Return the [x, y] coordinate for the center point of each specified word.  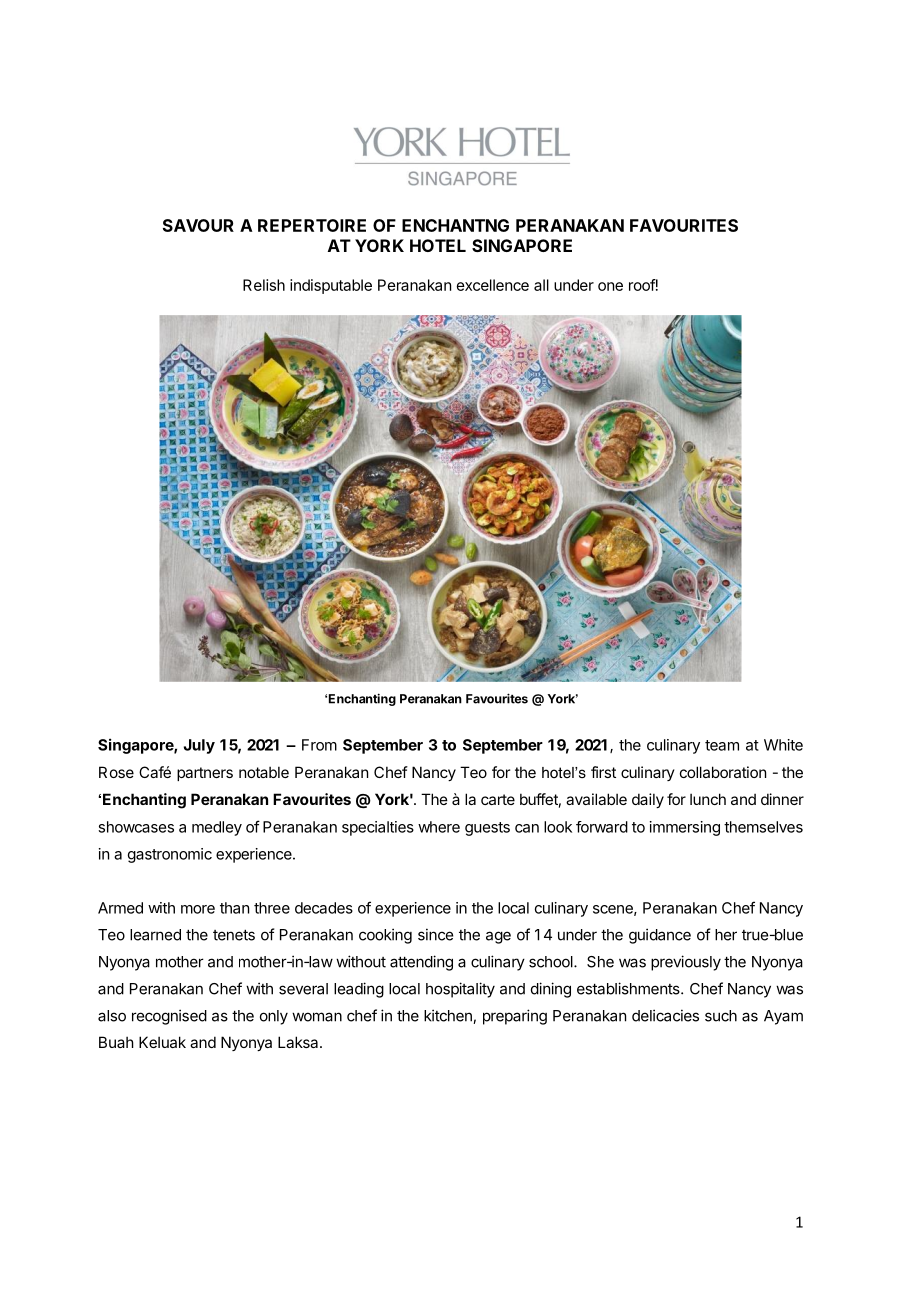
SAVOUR [198, 225]
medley [217, 828]
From [319, 745]
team [722, 745]
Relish [264, 285]
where [439, 827]
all [541, 285]
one [610, 286]
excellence [493, 285]
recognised [169, 1017]
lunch [708, 799]
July [199, 746]
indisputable [331, 286]
